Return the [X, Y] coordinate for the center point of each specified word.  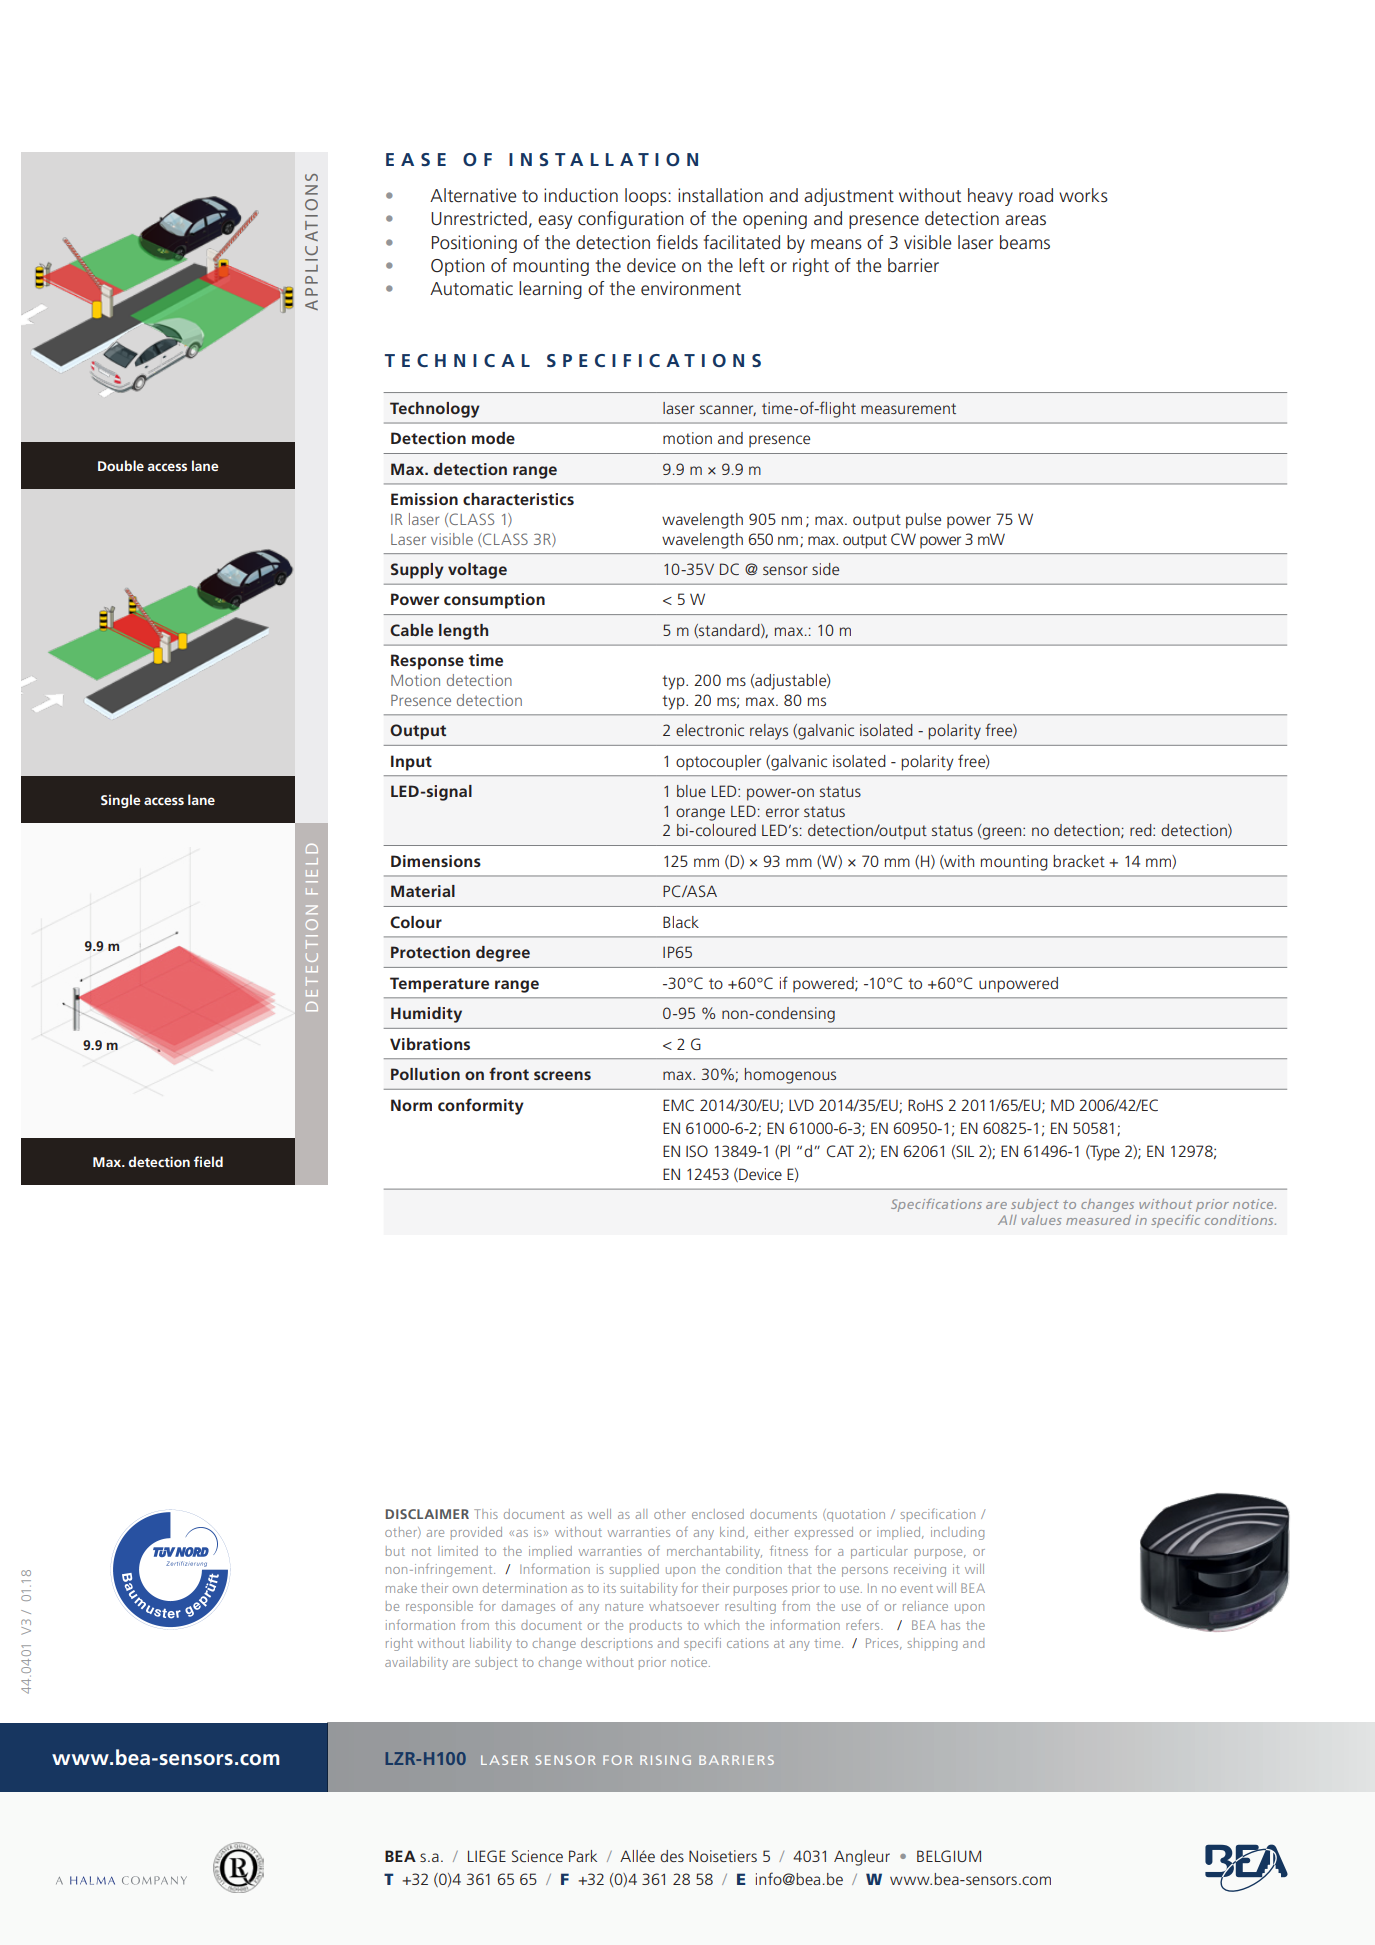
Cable [411, 630]
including [957, 1533]
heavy [990, 197]
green [1003, 833]
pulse [923, 521]
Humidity [426, 1015]
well [599, 1514]
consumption [494, 601]
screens [562, 1075]
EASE [416, 159]
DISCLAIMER [427, 1514]
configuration [631, 220]
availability [416, 1663]
